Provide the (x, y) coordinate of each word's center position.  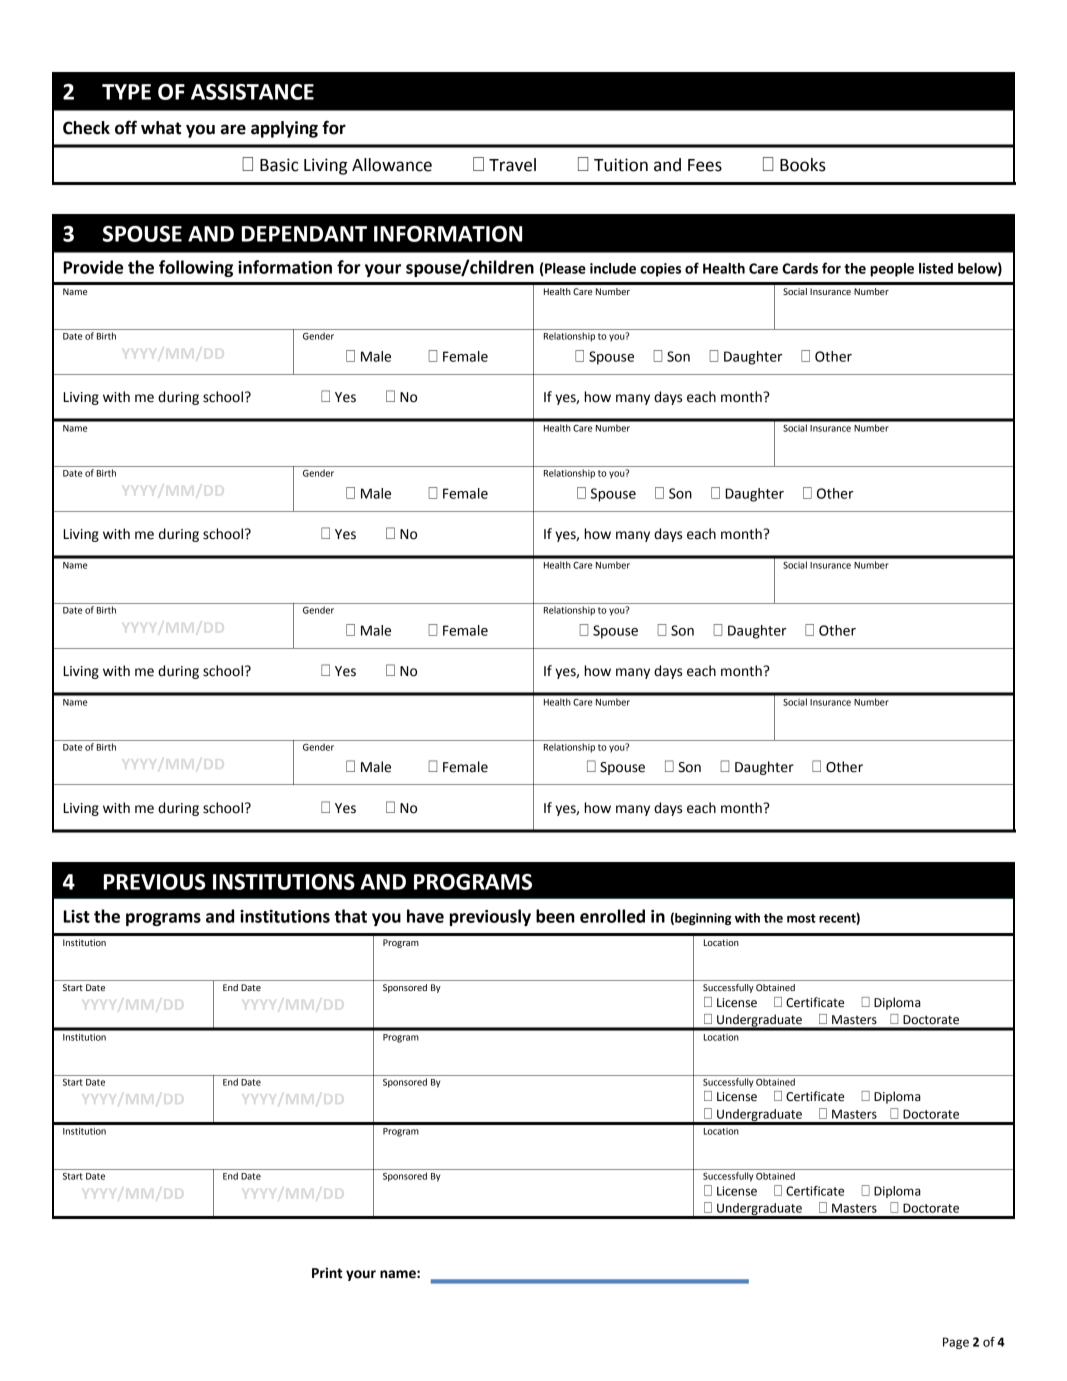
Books (803, 165)
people (892, 270)
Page (956, 1343)
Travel (512, 165)
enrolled (612, 916)
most (801, 918)
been (555, 916)
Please (564, 269)
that (350, 916)
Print (327, 1273)
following (196, 268)
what (161, 128)
